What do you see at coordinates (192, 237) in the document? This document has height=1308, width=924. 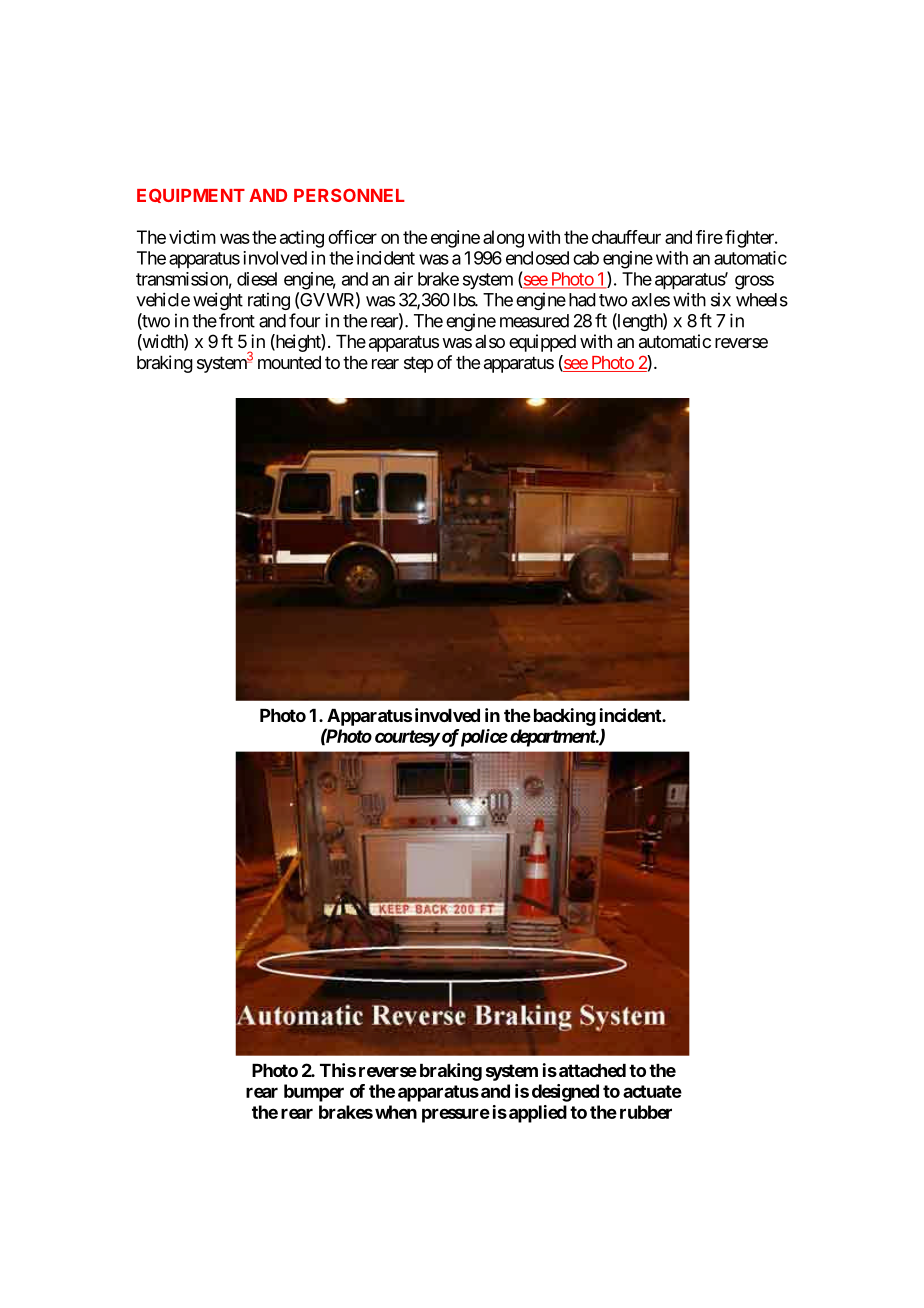 I see `victim` at bounding box center [192, 237].
